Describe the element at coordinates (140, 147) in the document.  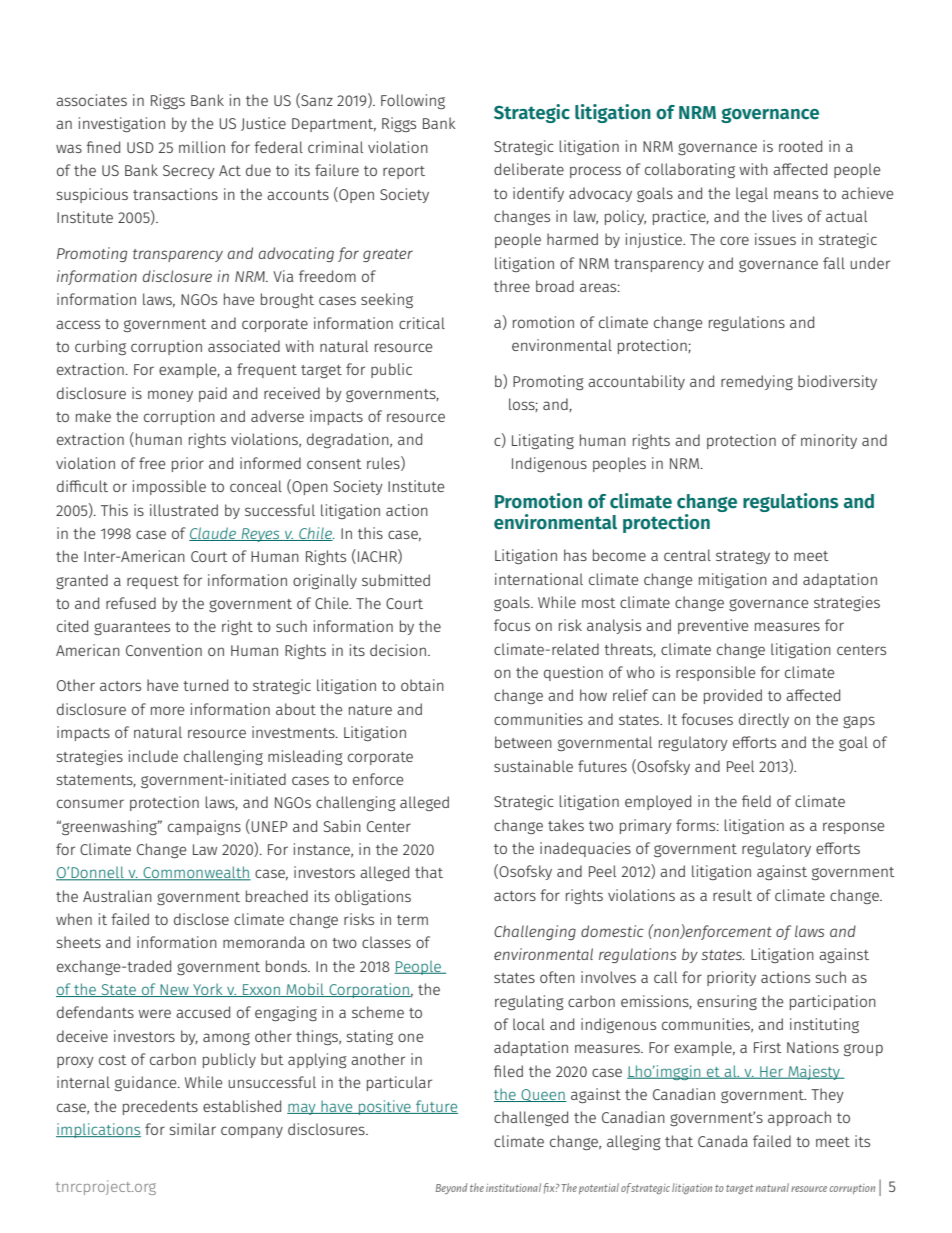
I see `USD` at that location.
